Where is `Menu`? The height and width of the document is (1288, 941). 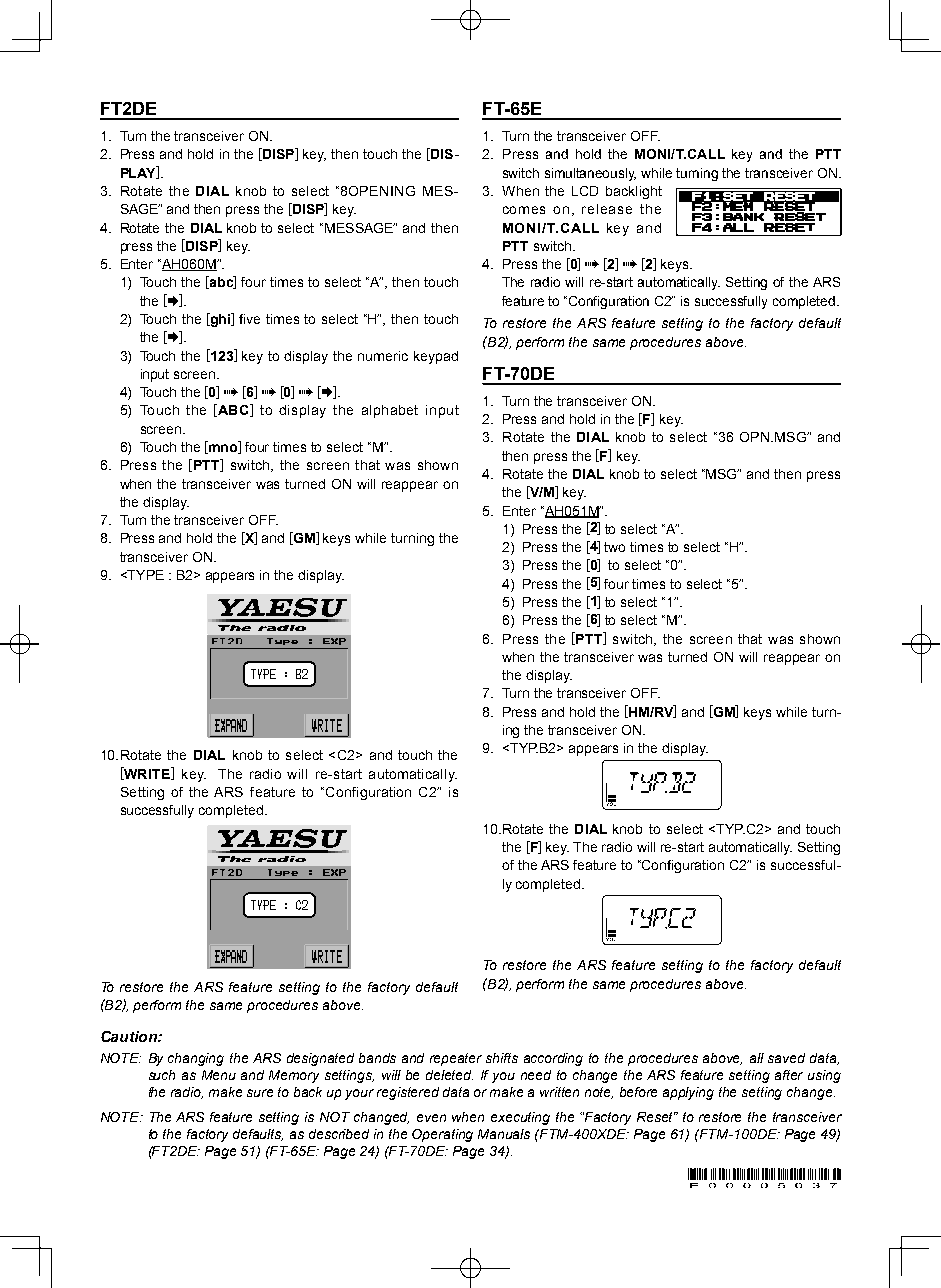 Menu is located at coordinates (219, 1075).
